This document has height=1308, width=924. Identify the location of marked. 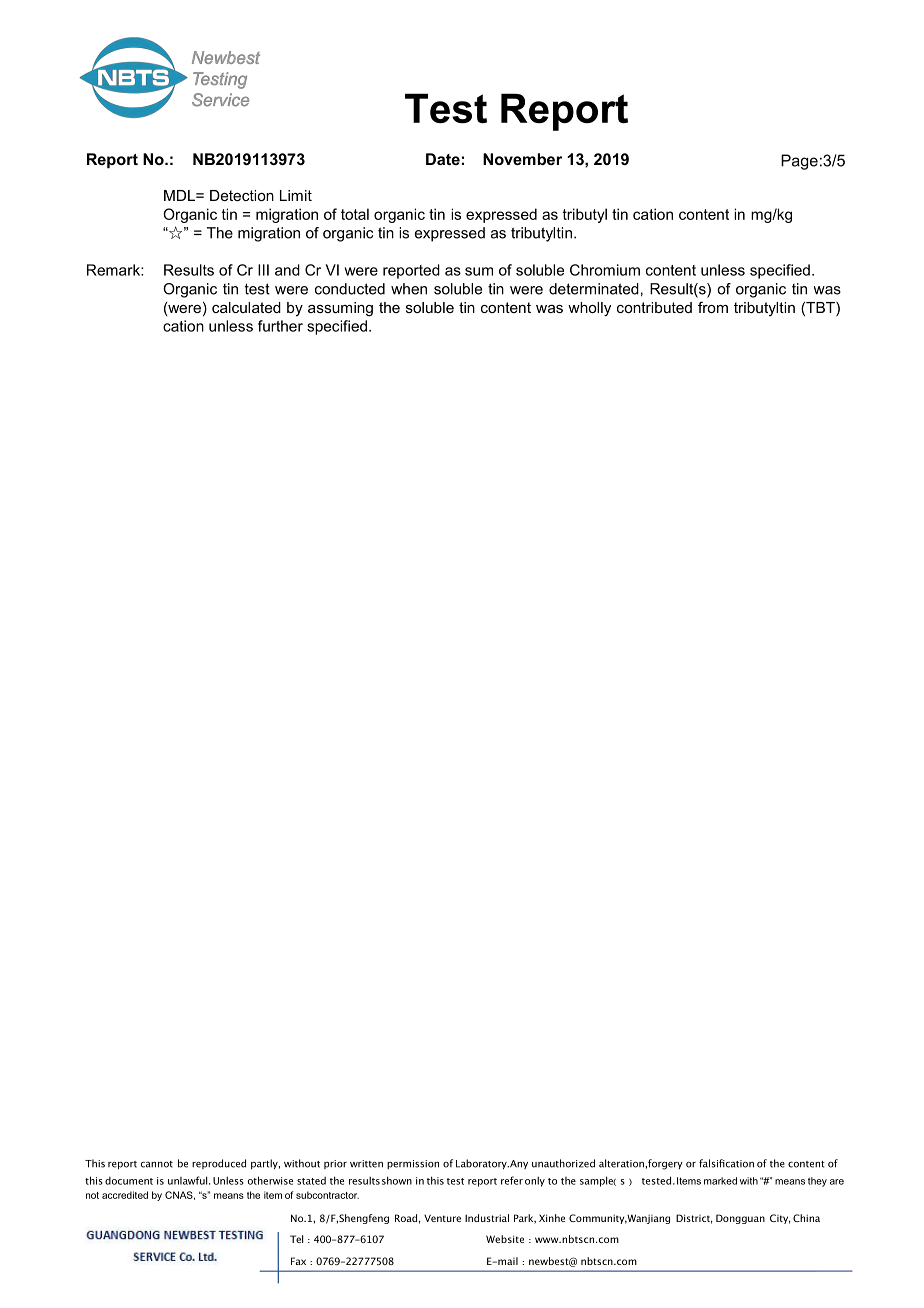
(720, 1181).
